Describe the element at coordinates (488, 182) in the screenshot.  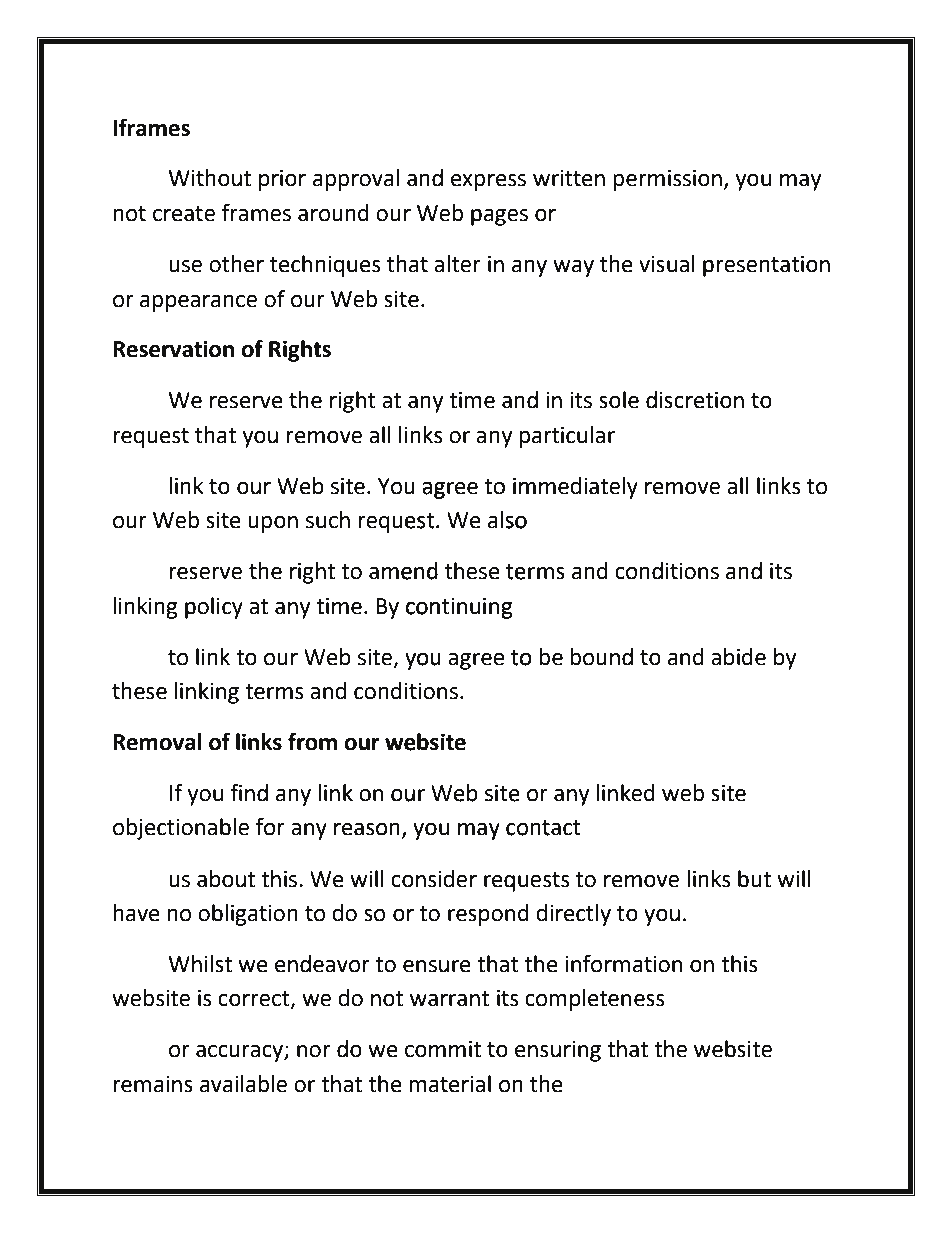
I see `express` at that location.
